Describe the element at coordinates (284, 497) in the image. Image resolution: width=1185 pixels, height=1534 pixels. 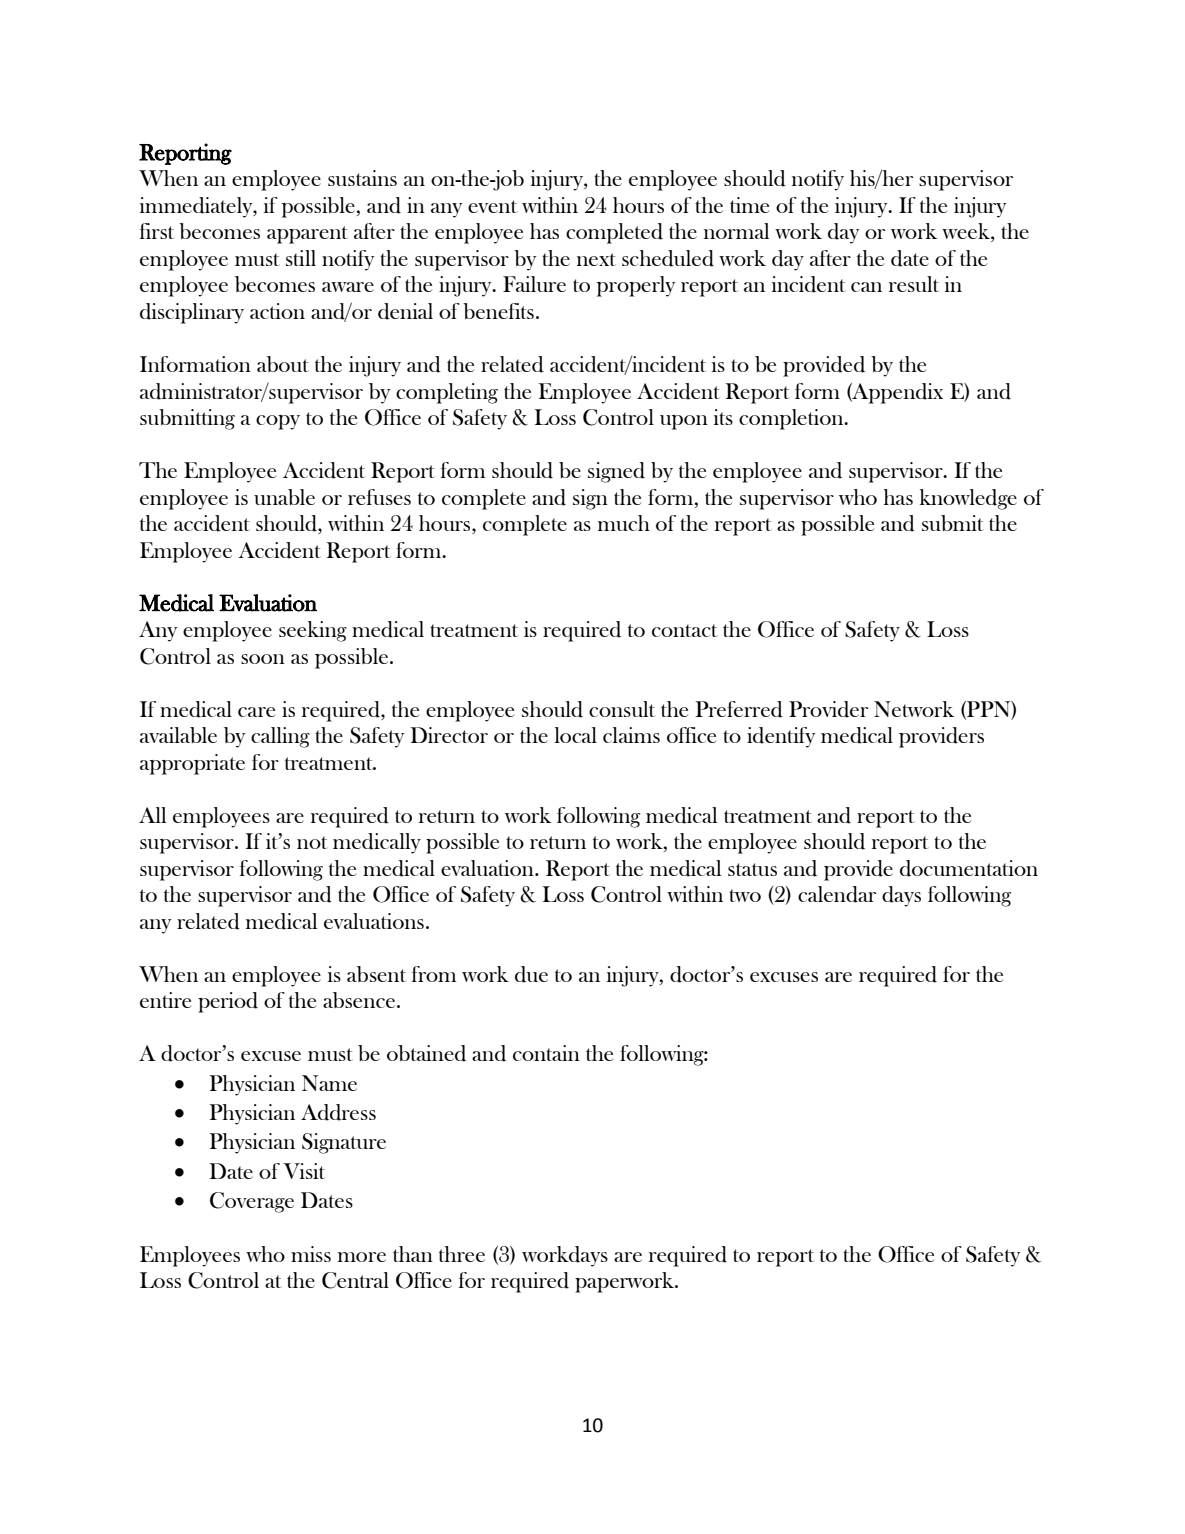
I see `unable` at that location.
